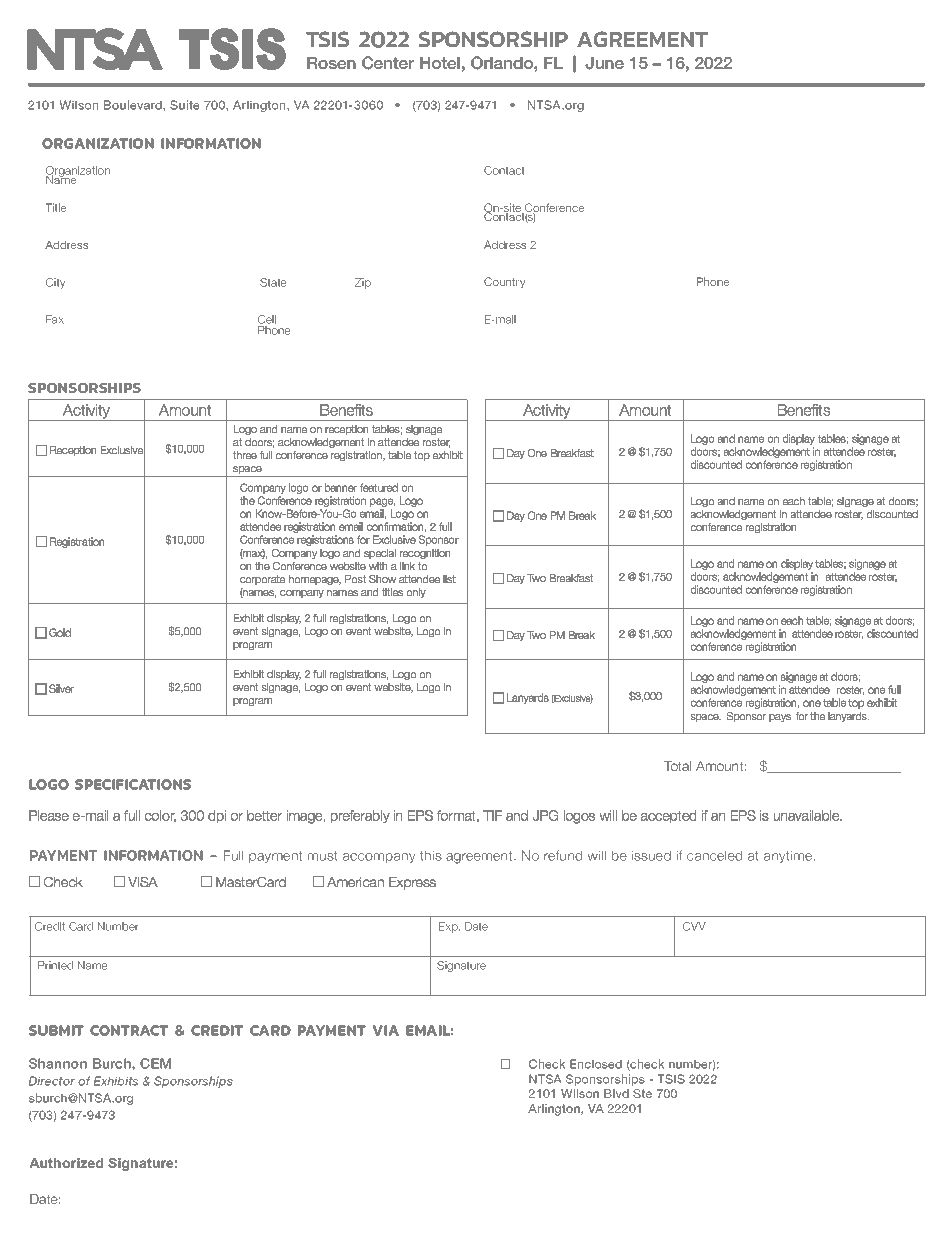 This page has height=1233, width=952. What do you see at coordinates (416, 593) in the page?
I see `only` at bounding box center [416, 593].
